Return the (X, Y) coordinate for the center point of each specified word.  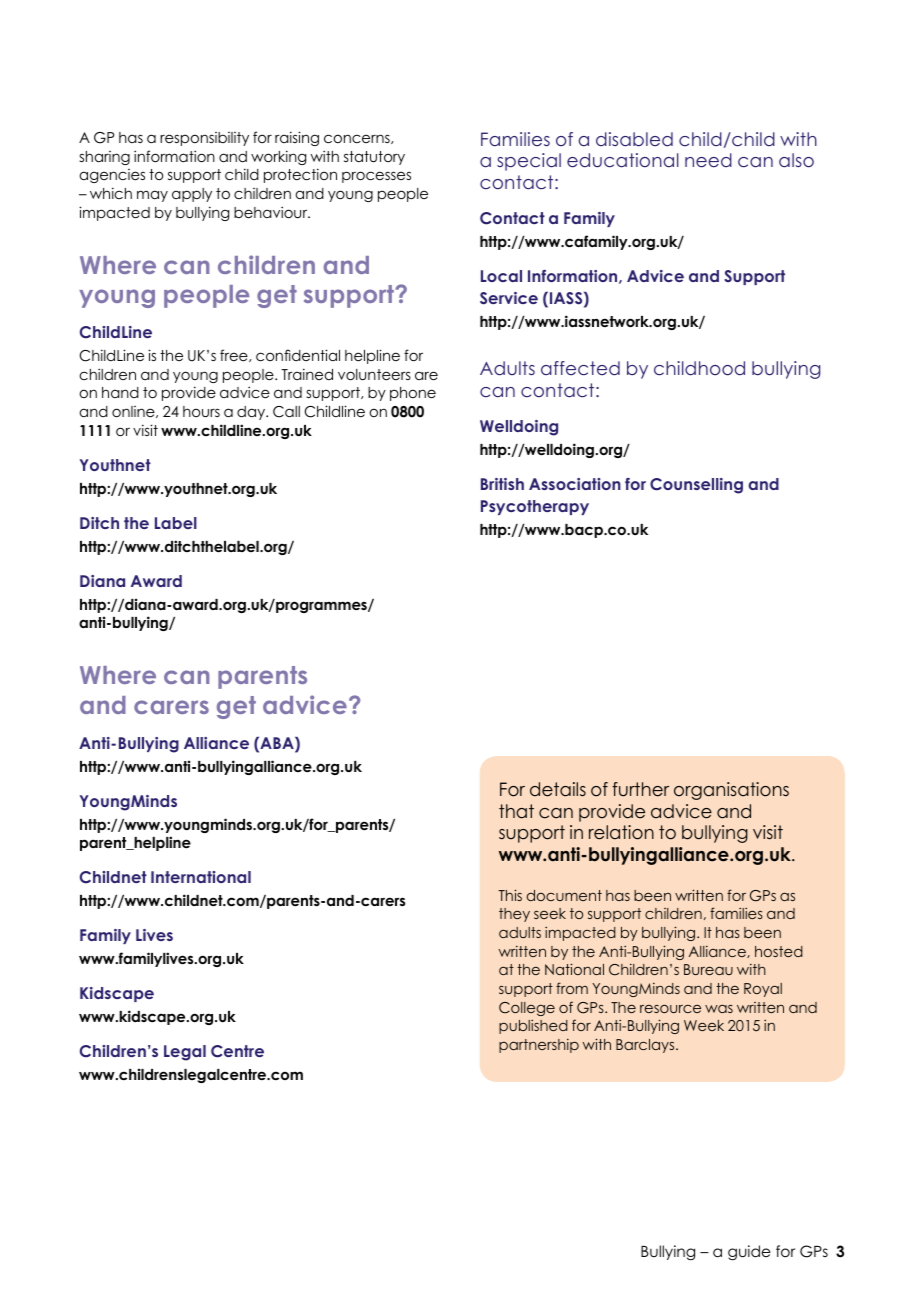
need (708, 160)
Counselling (696, 486)
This (510, 895)
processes (376, 177)
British (502, 484)
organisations (731, 791)
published (533, 1027)
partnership (539, 1045)
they (514, 915)
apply (192, 195)
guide (749, 1253)
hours (201, 411)
